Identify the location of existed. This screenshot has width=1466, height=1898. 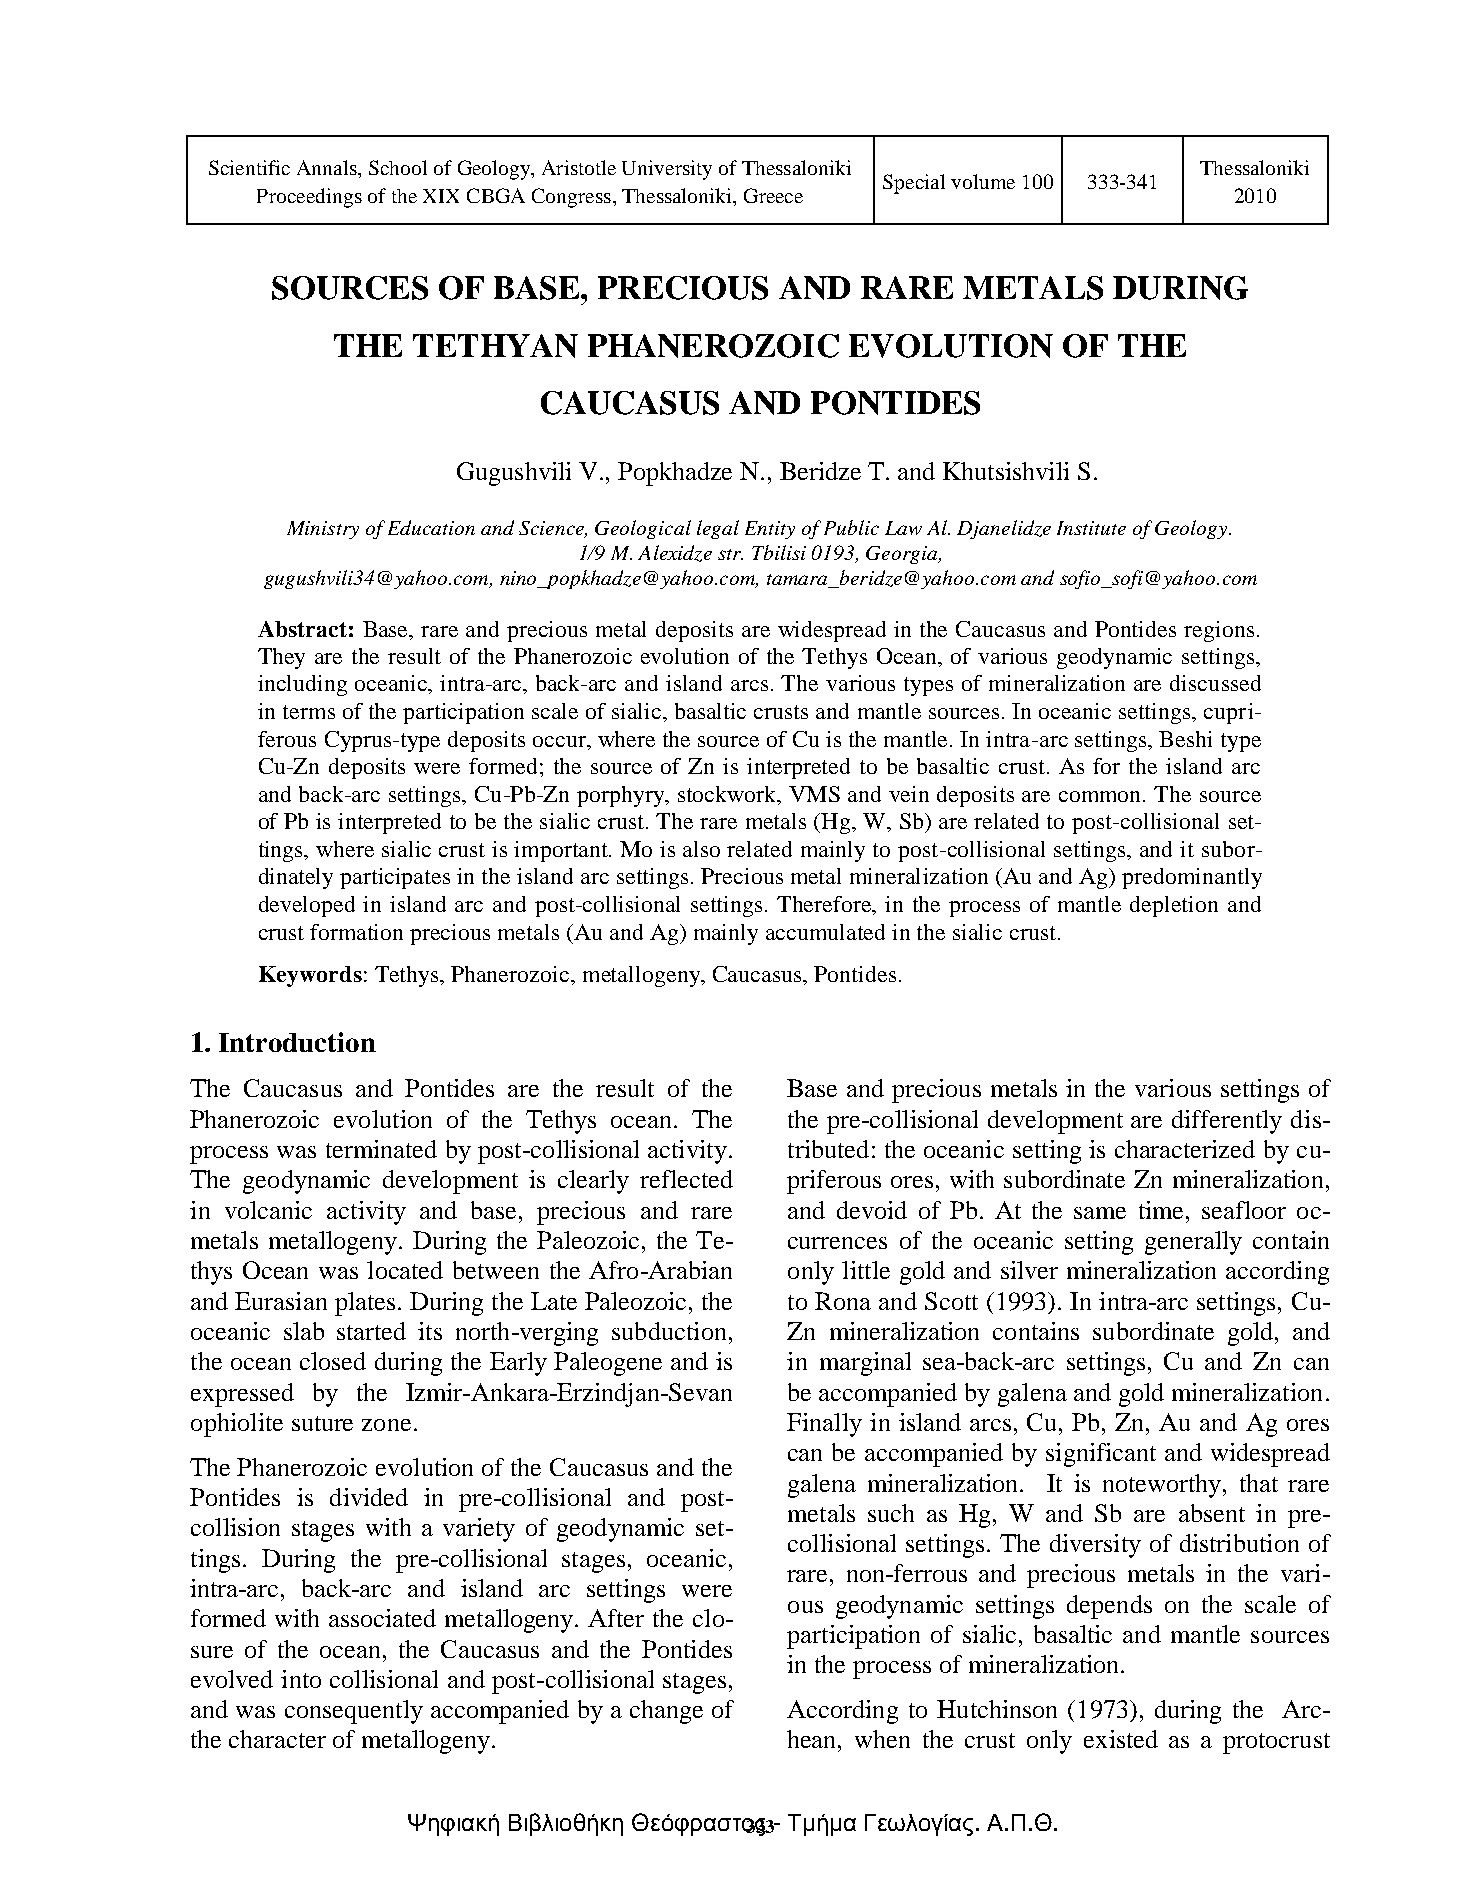
(1121, 1739).
